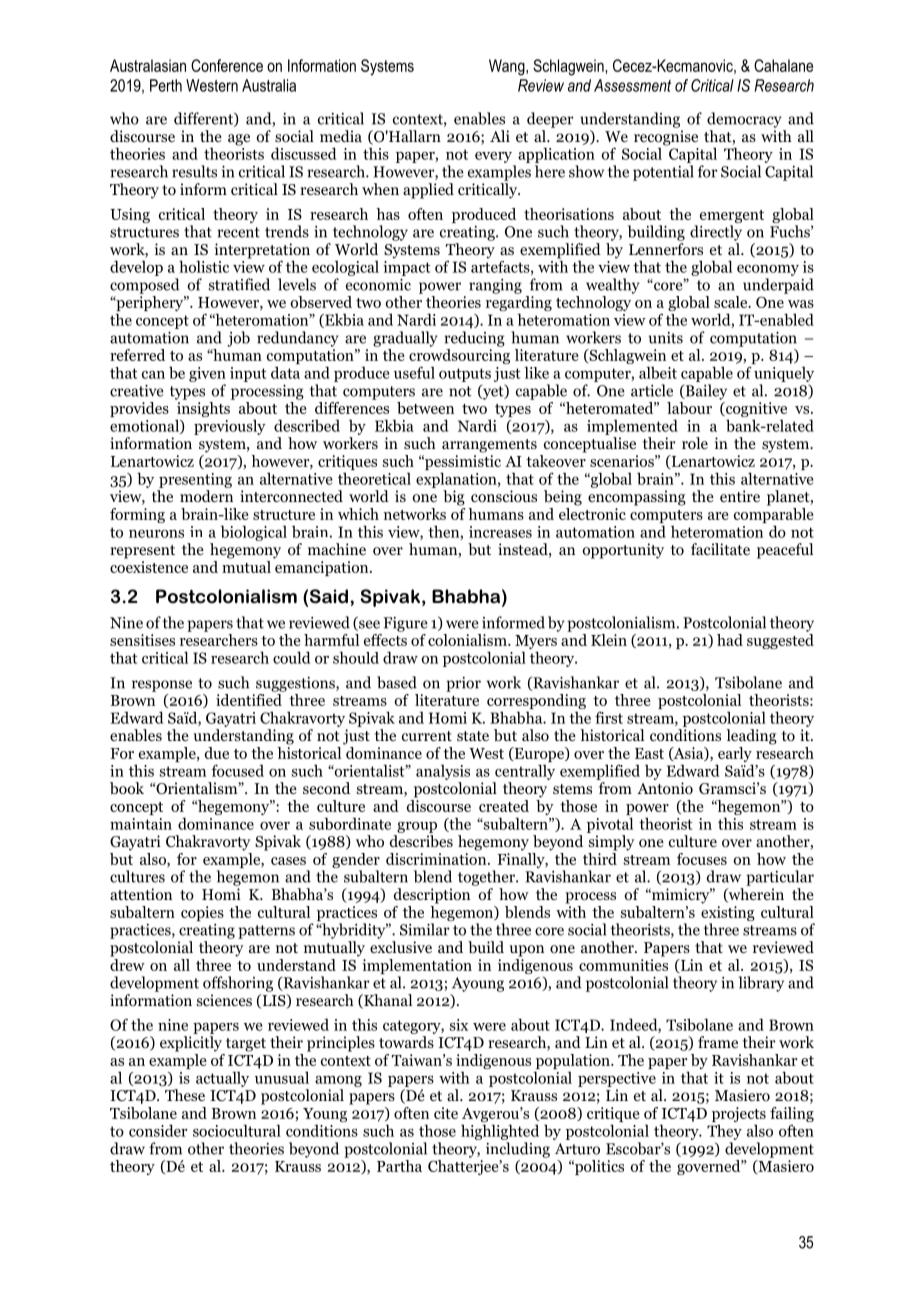  Describe the element at coordinates (744, 120) in the image. I see `democracy` at that location.
